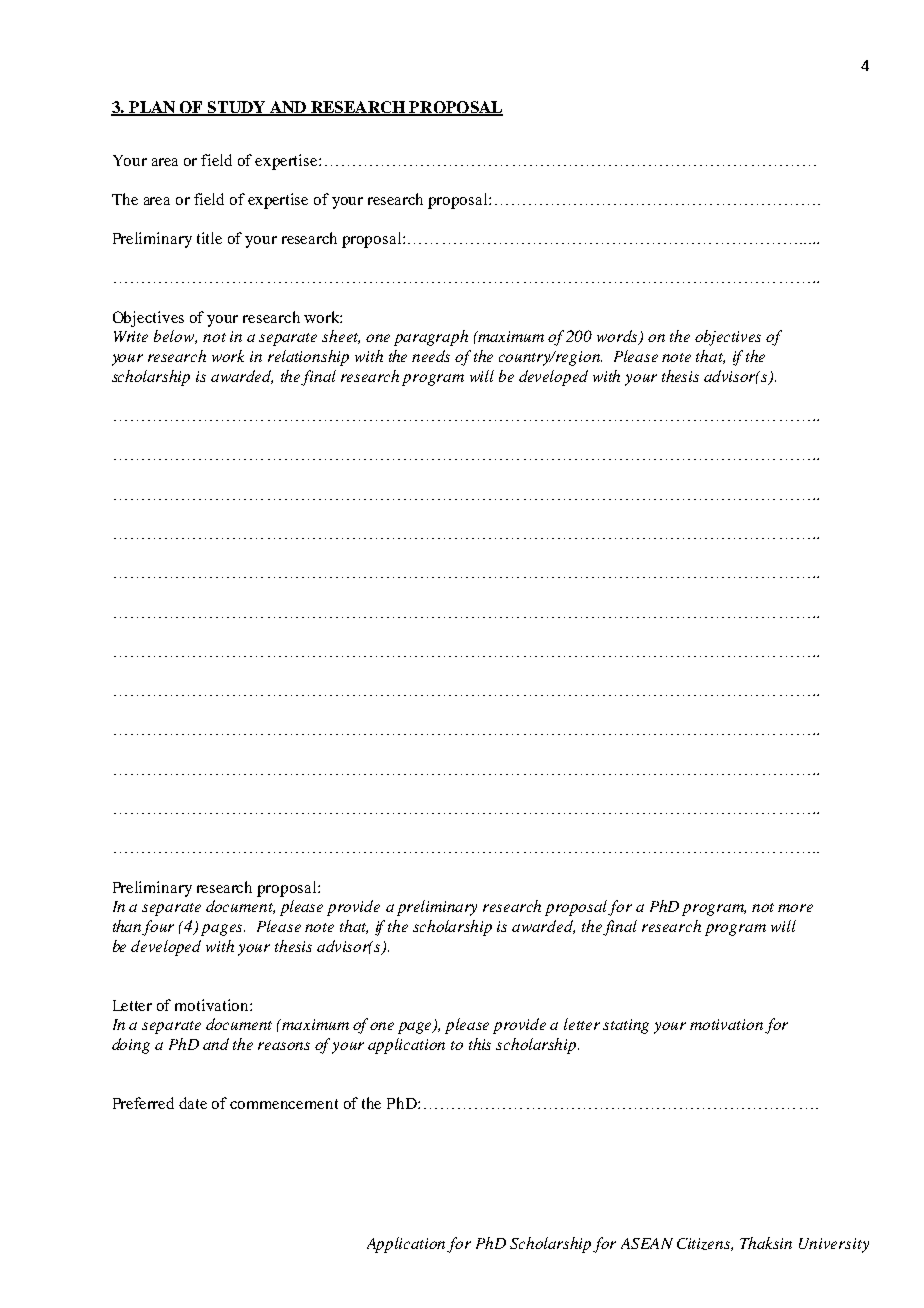 The width and height of the document is (924, 1308). I want to click on STUDY, so click(237, 108).
